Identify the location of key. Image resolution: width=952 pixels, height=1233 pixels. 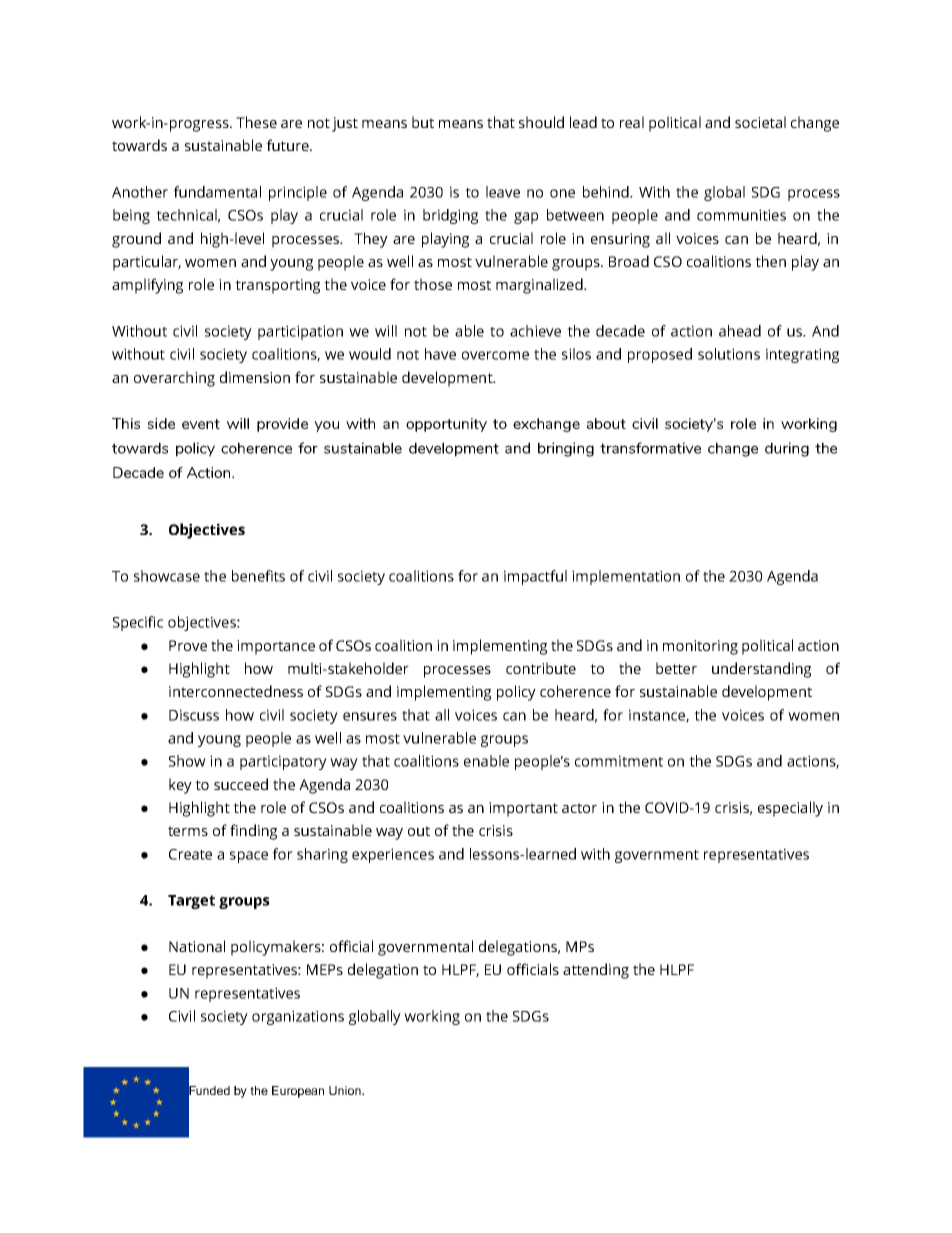
(180, 786).
